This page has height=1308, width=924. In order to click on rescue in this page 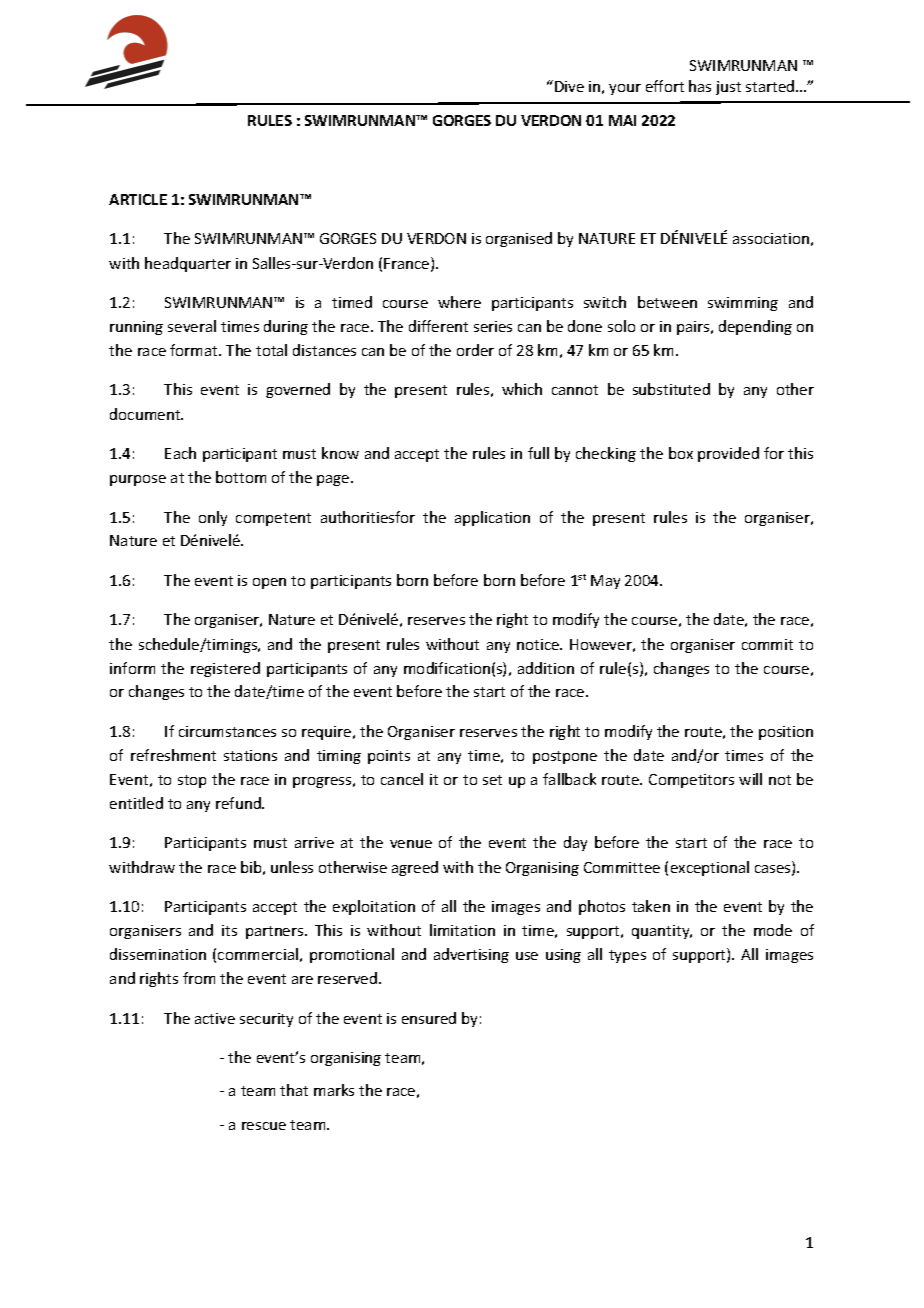, I will do `click(264, 1126)`.
